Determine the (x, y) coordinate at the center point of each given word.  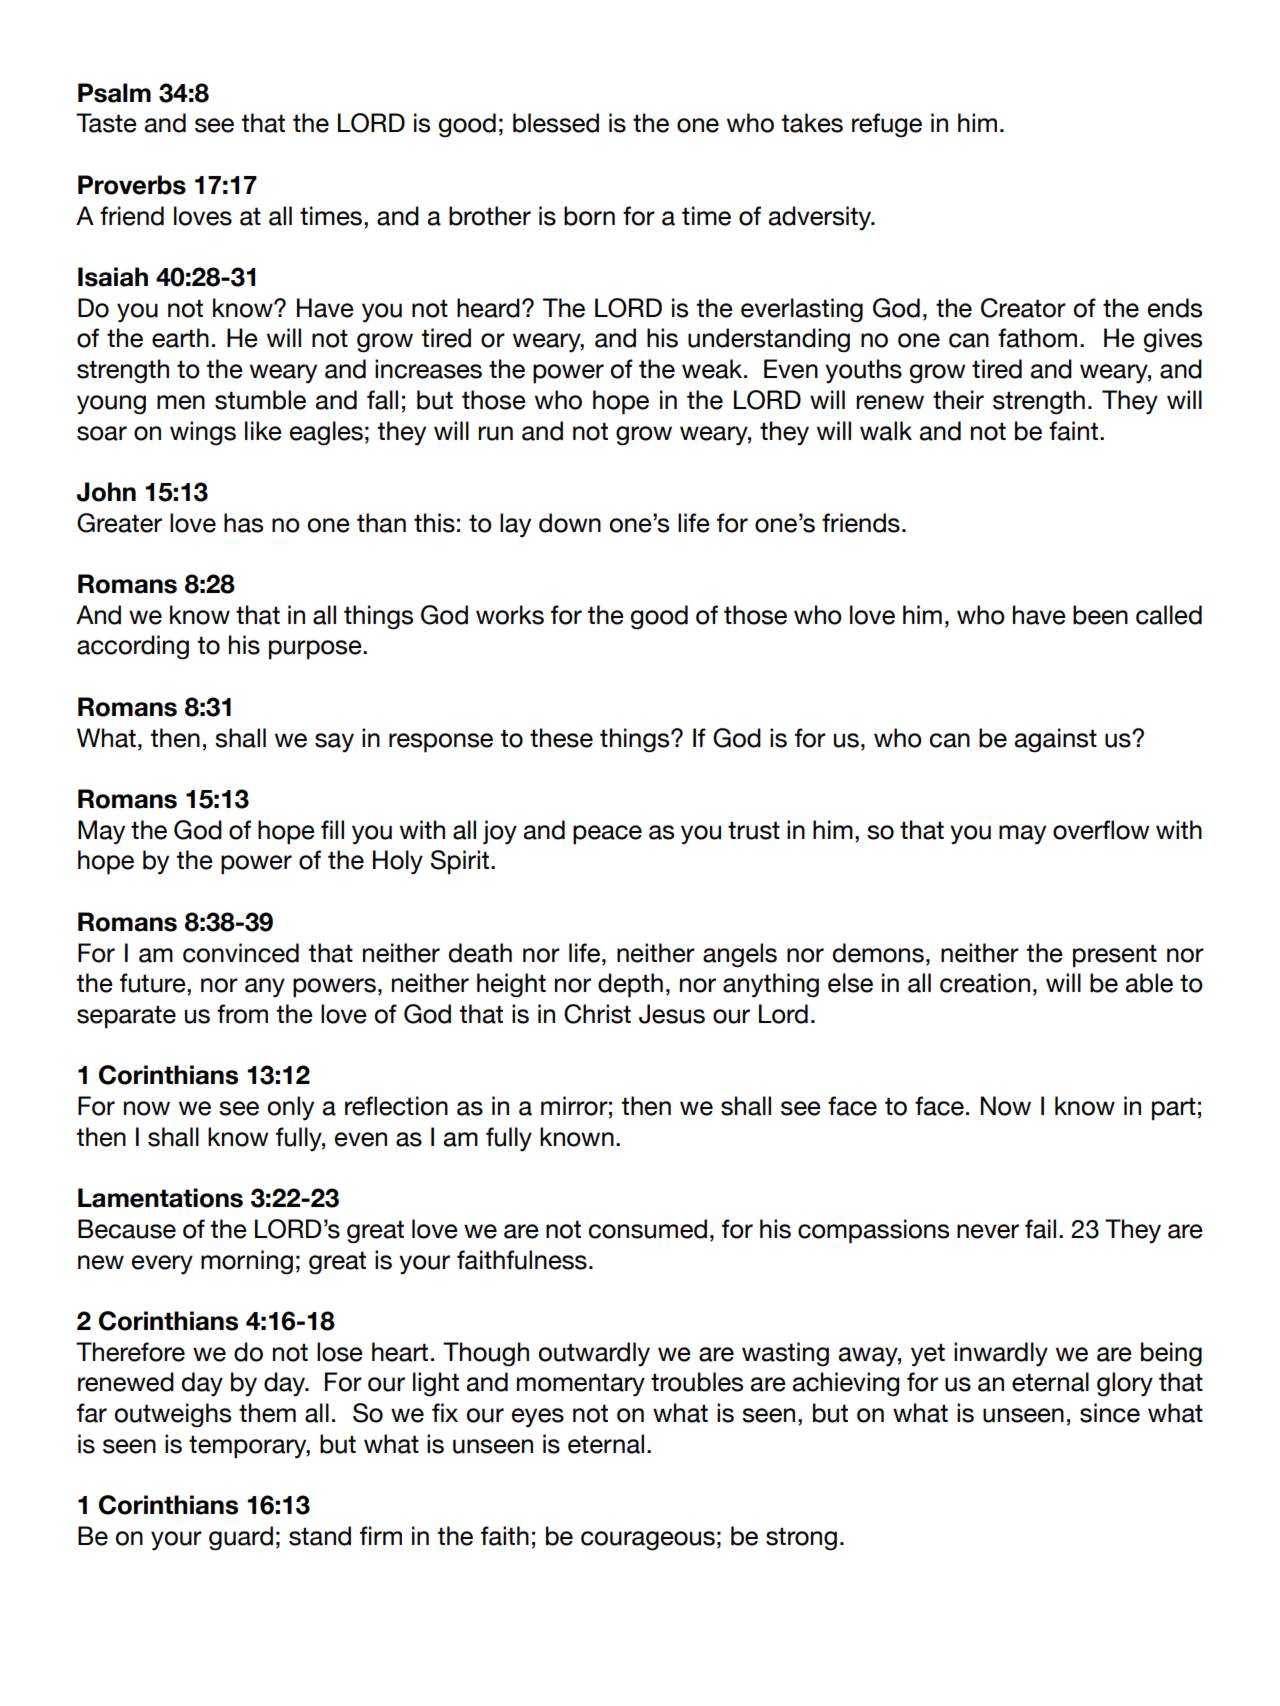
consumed (648, 1229)
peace (607, 835)
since (1110, 1413)
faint (1075, 431)
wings (203, 433)
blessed (556, 123)
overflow (1101, 830)
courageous (648, 1541)
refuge (887, 125)
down (570, 523)
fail (1040, 1229)
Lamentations (160, 1198)
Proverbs (132, 185)
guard (241, 1538)
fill (332, 829)
